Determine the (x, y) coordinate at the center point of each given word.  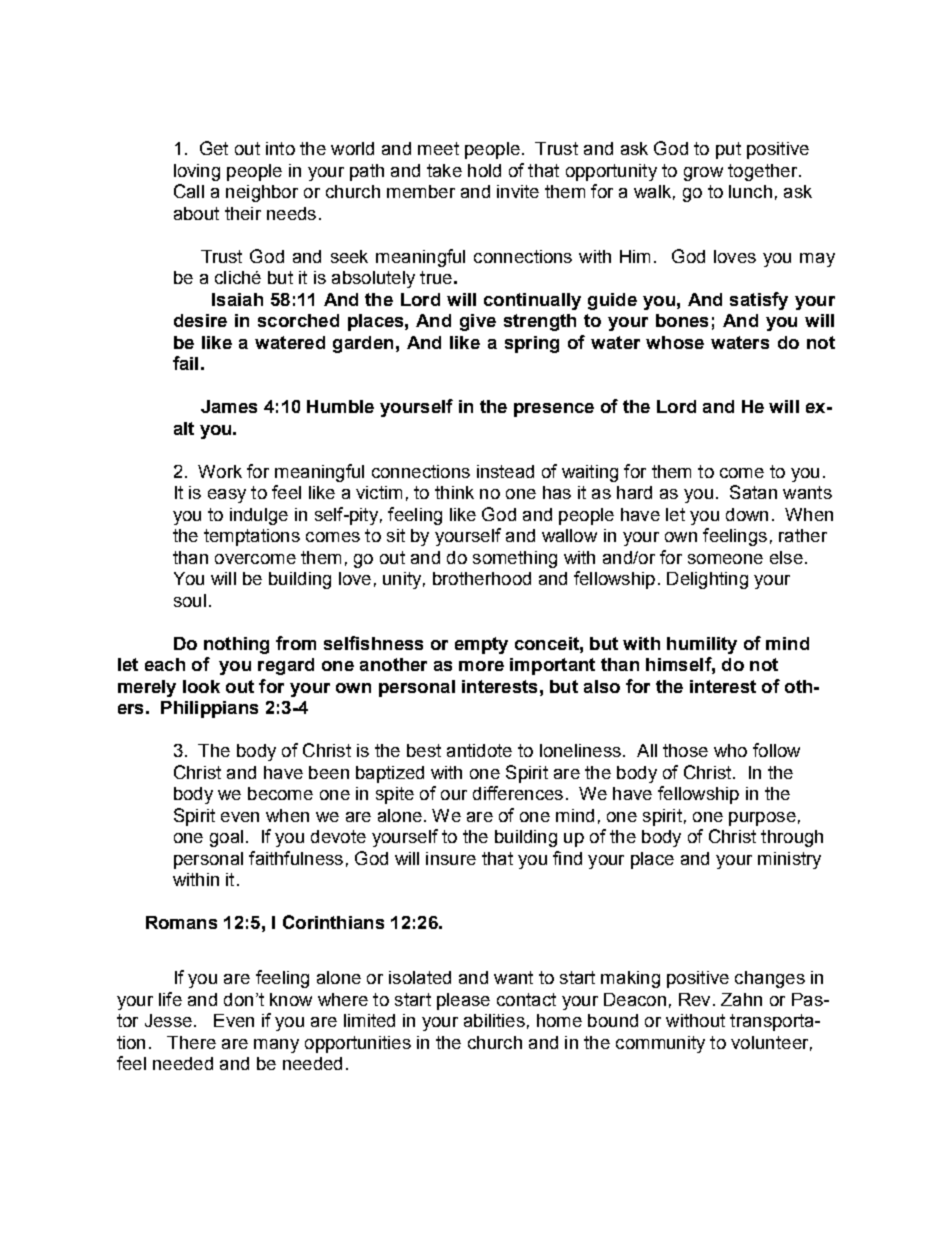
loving (197, 172)
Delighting (707, 580)
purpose (762, 819)
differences (518, 793)
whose (675, 342)
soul (190, 600)
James (229, 406)
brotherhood (482, 578)
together (764, 172)
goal (226, 838)
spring (532, 344)
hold (484, 170)
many (276, 1046)
